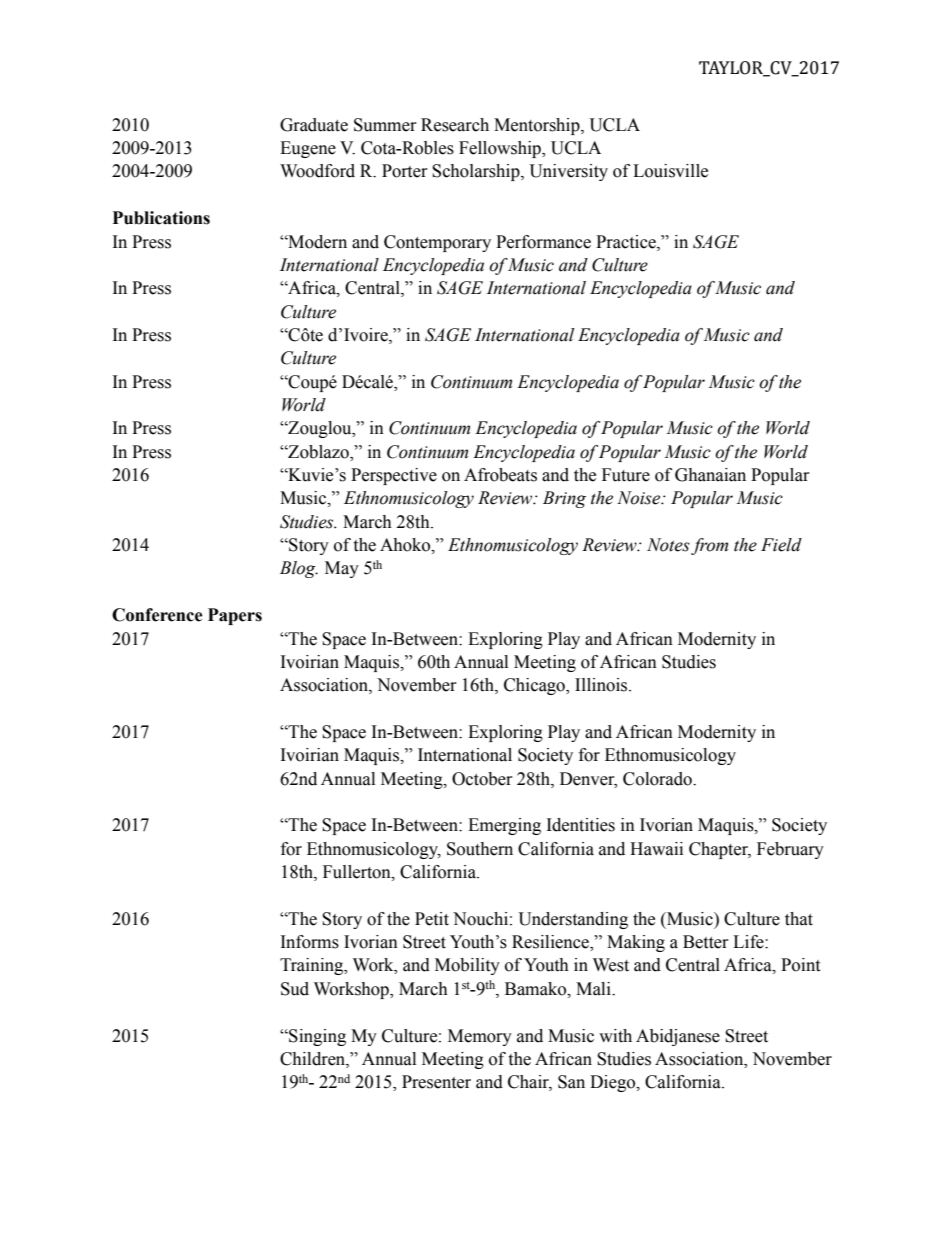 Image resolution: width=952 pixels, height=1233 pixels. What do you see at coordinates (670, 171) in the document?
I see `Louisville` at bounding box center [670, 171].
